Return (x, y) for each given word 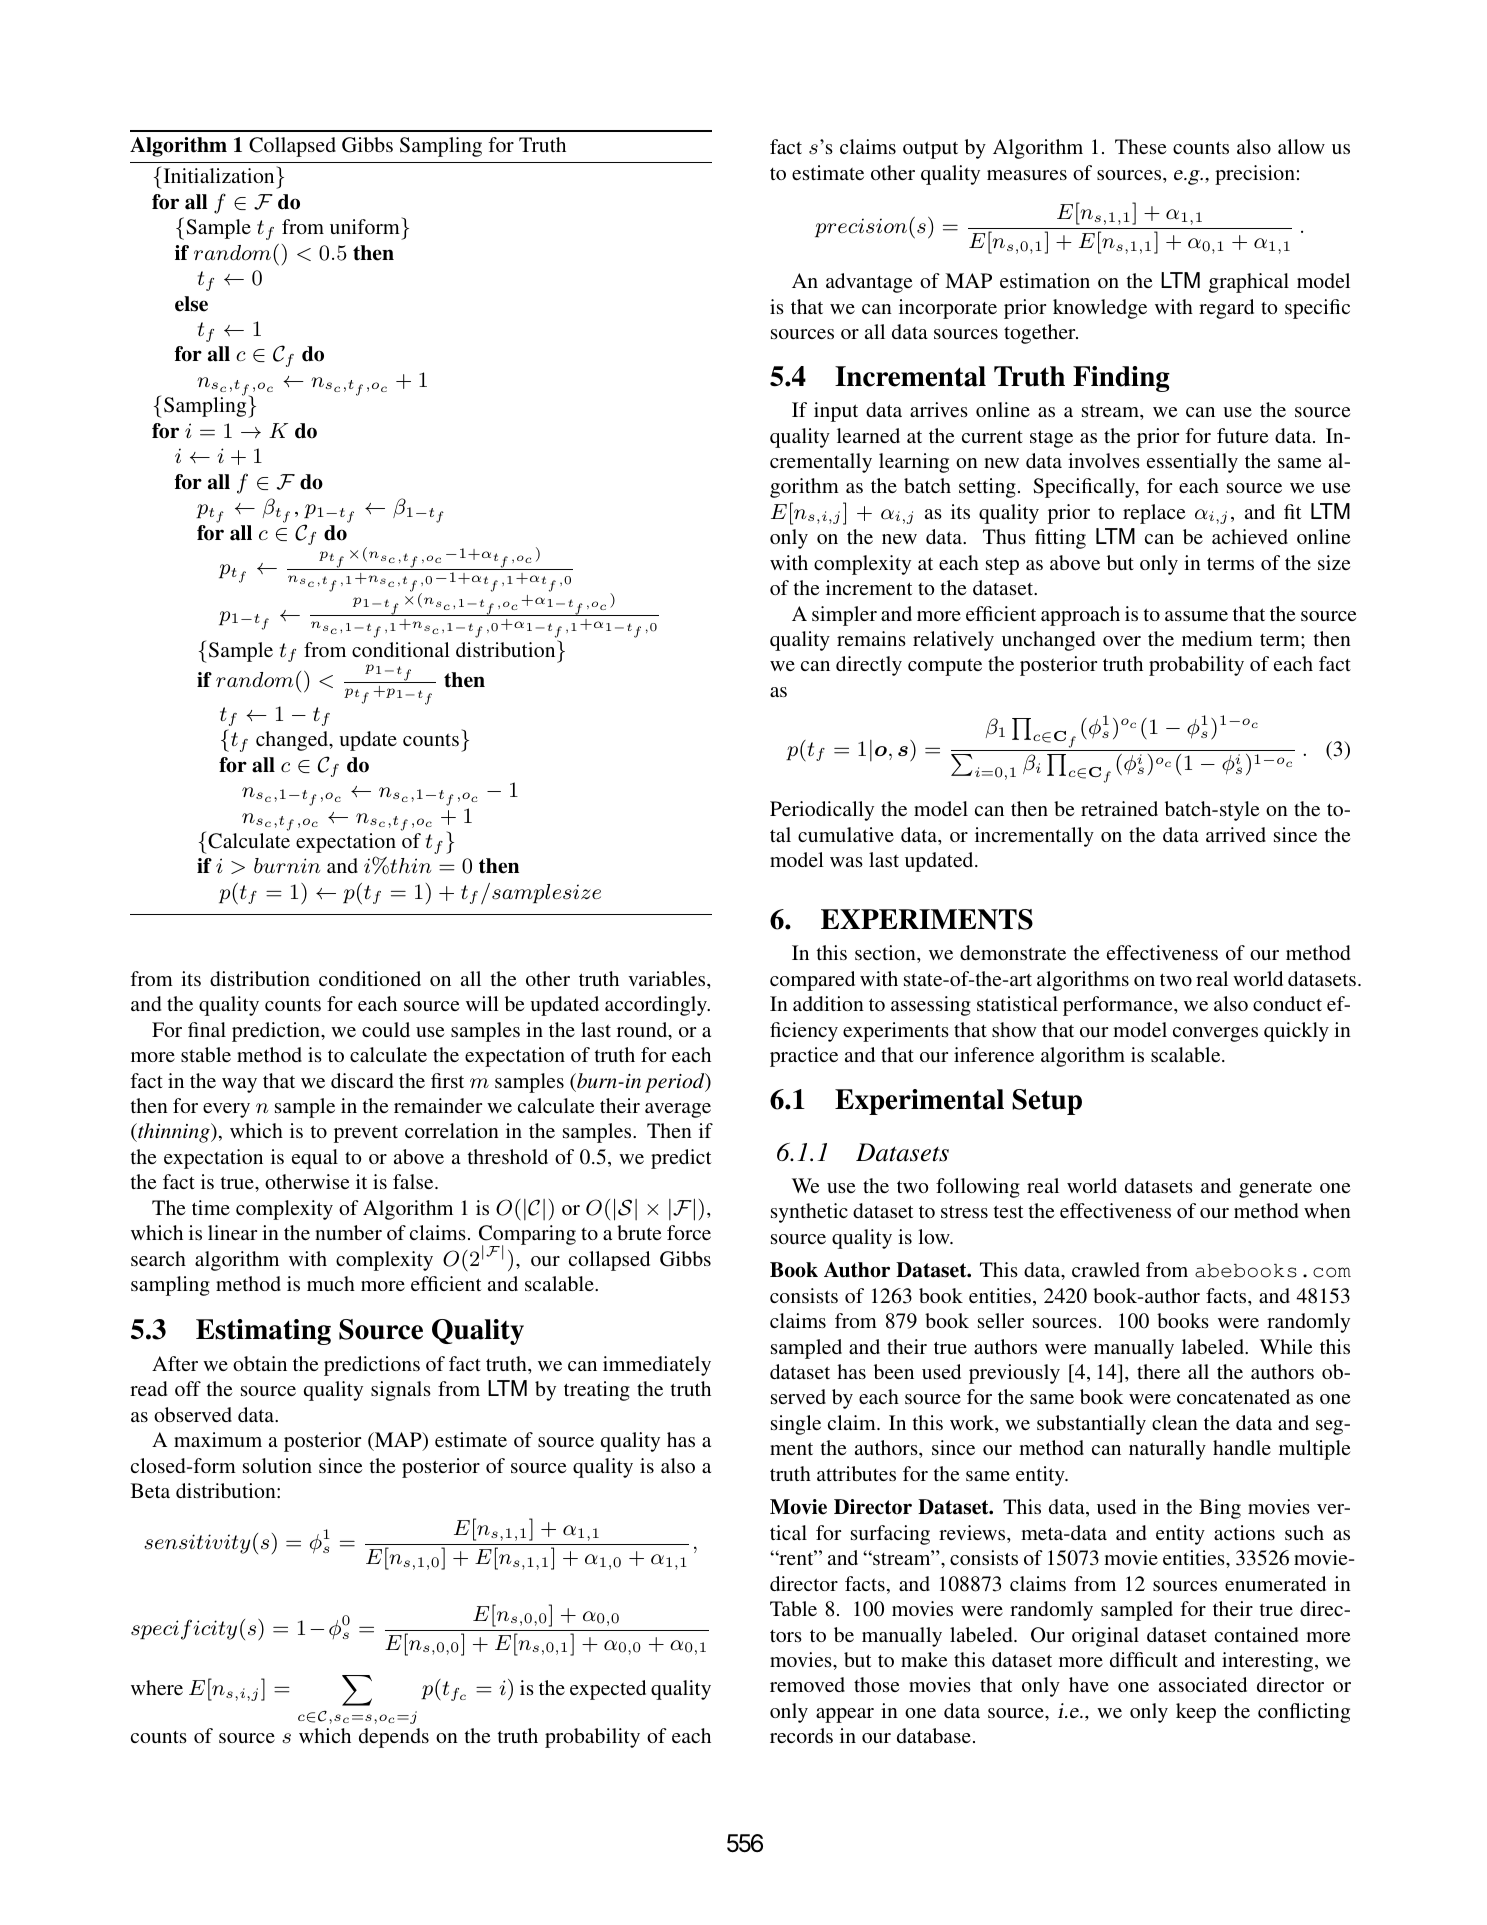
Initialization (219, 175)
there (1158, 1371)
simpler (844, 616)
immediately (657, 1366)
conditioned (370, 978)
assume (1196, 616)
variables (668, 978)
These (1141, 146)
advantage (869, 283)
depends (394, 1738)
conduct (1287, 1003)
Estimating (263, 1332)
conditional (401, 649)
